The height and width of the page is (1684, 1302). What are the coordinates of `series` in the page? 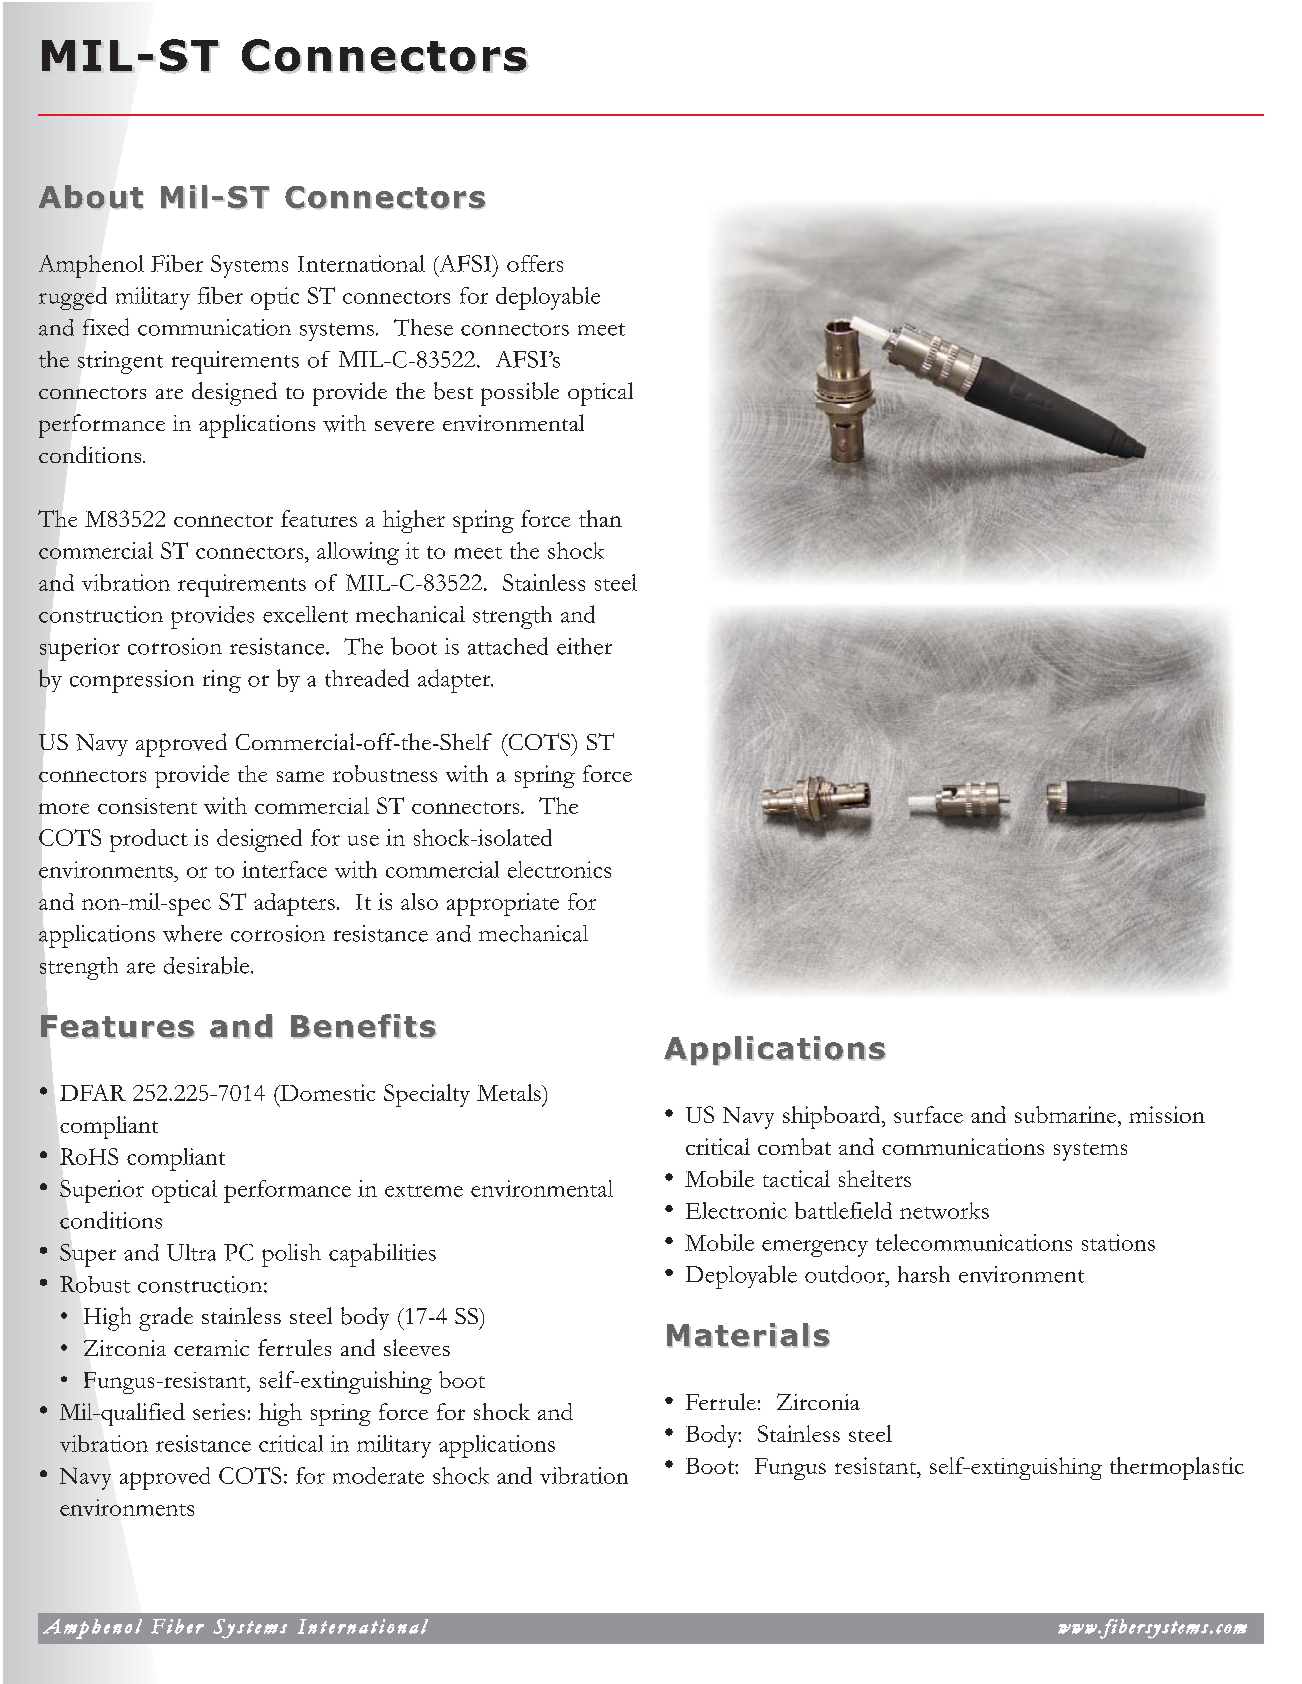 It's located at (219, 1411).
